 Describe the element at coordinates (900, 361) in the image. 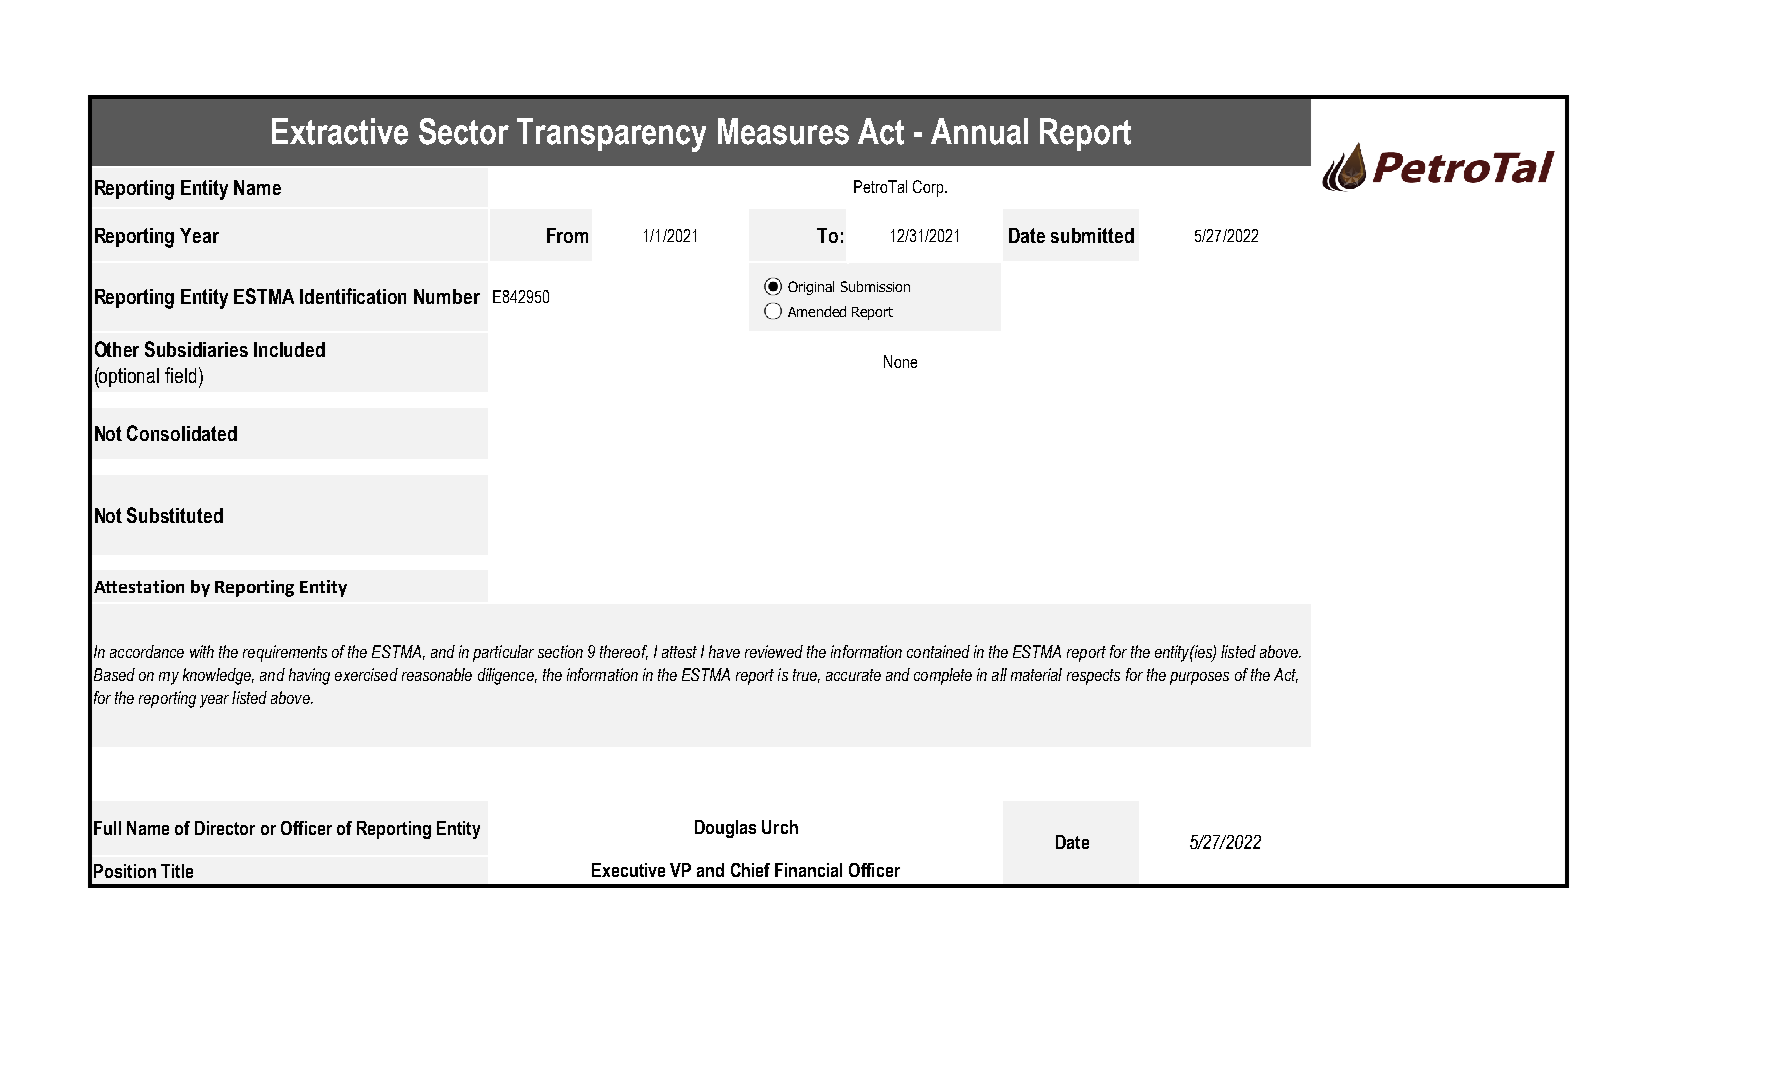

I see `None` at that location.
